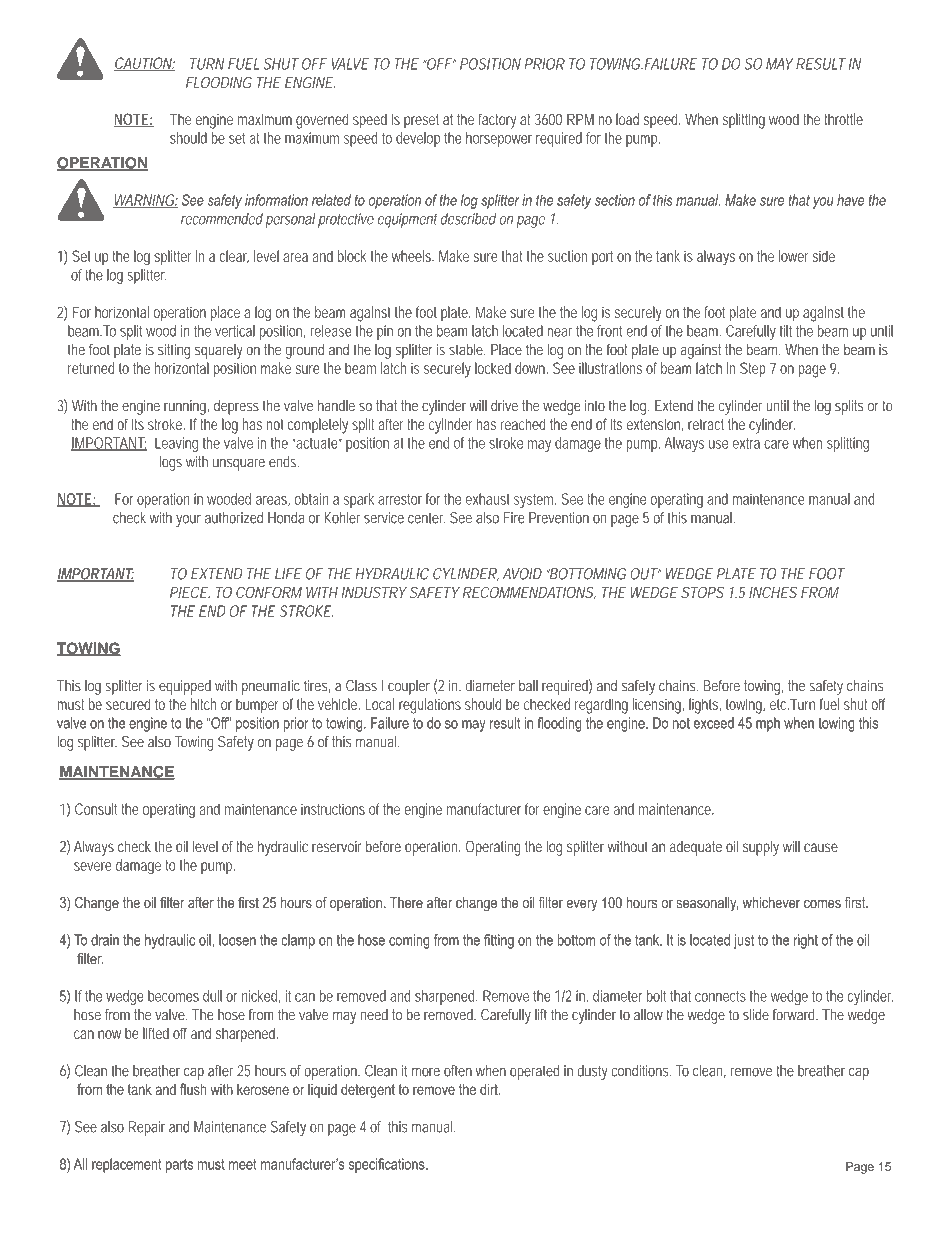  Describe the element at coordinates (744, 941) in the document. I see `just` at that location.
